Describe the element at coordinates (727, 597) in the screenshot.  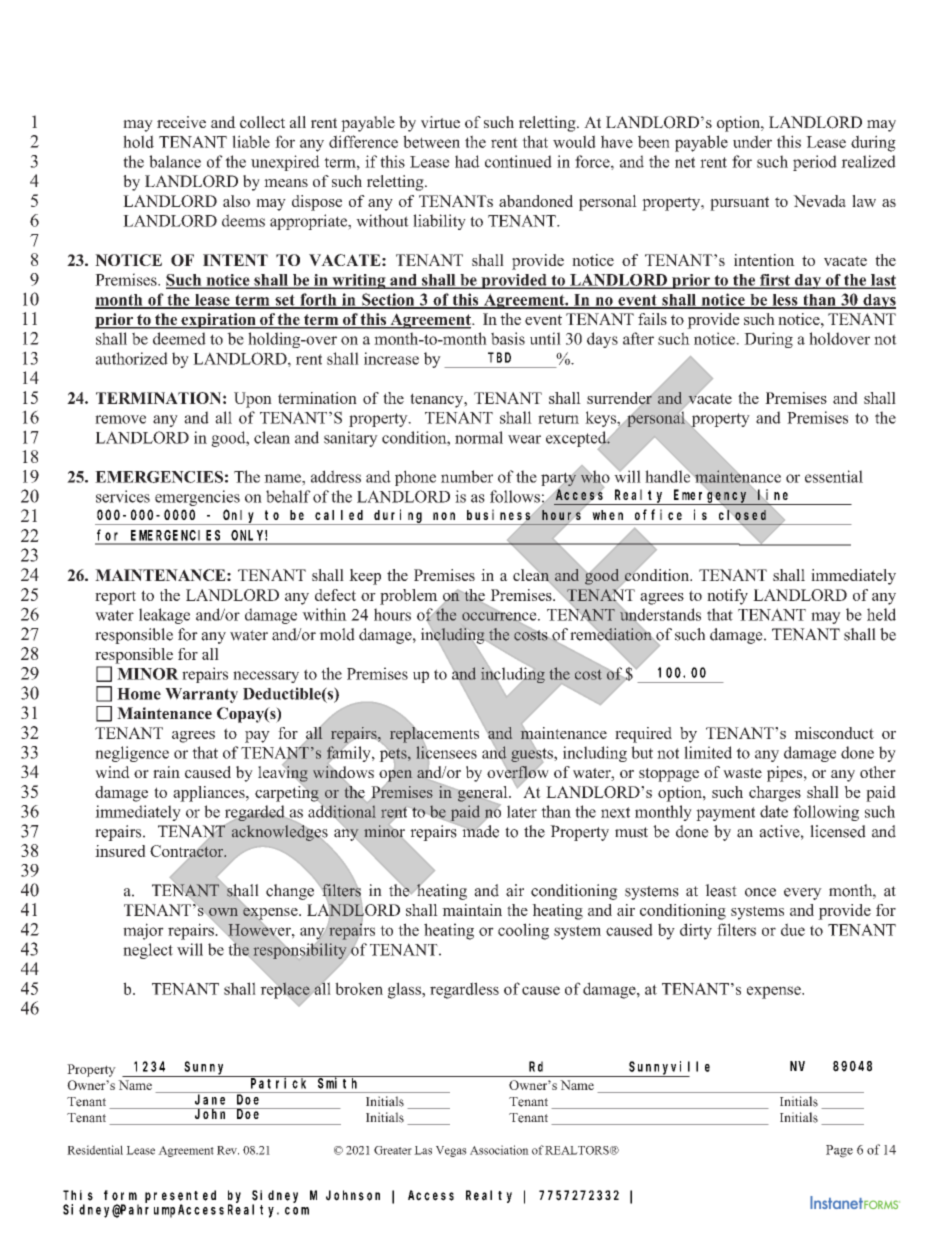
I see `notify` at that location.
